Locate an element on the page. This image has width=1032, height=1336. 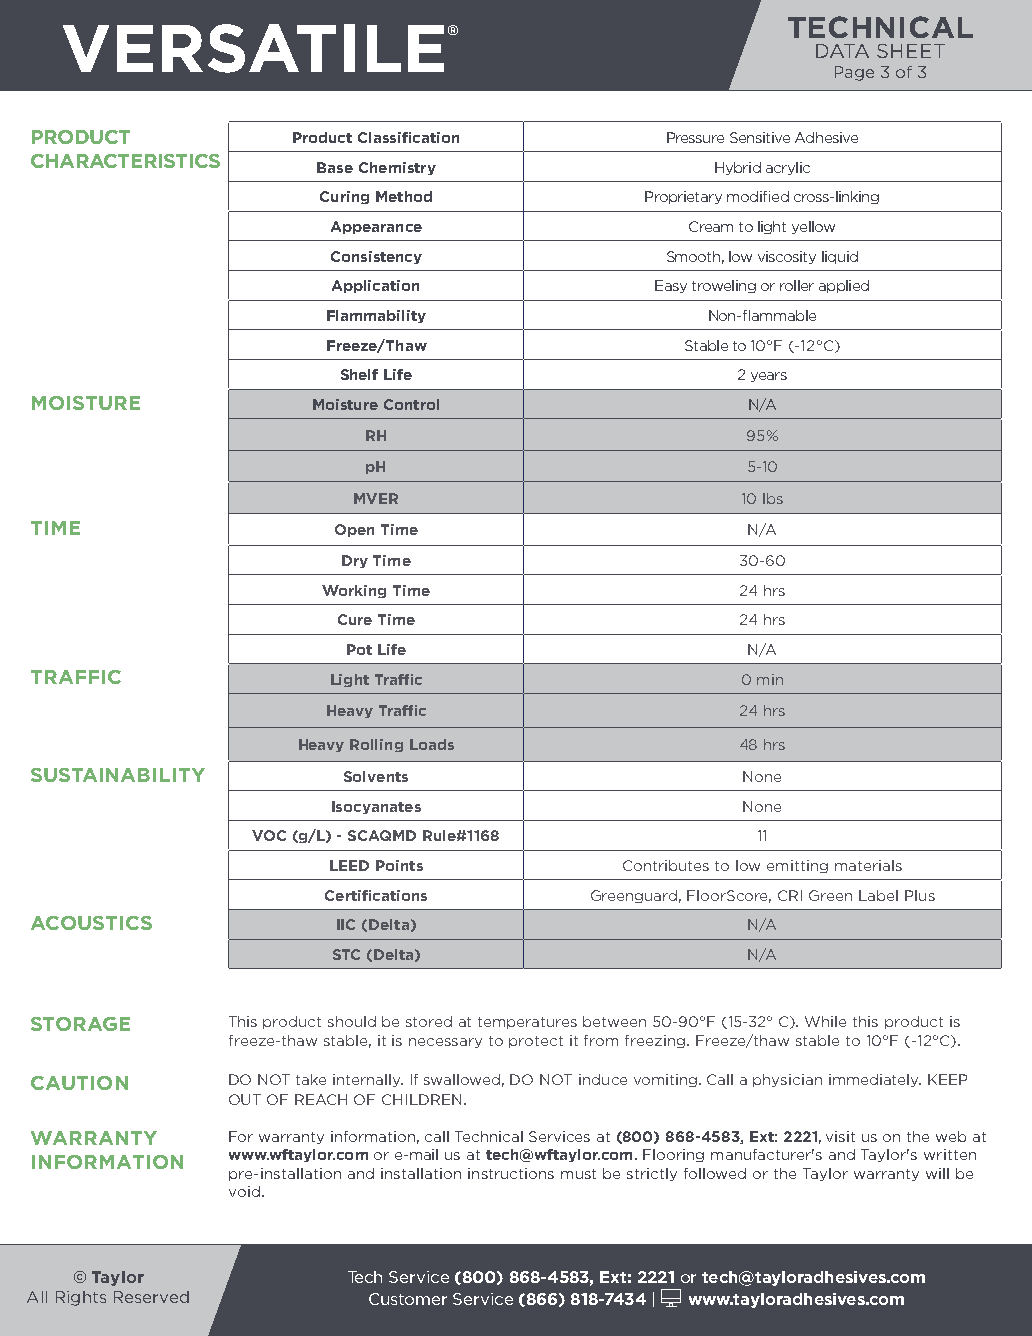
Classification is located at coordinates (408, 137).
